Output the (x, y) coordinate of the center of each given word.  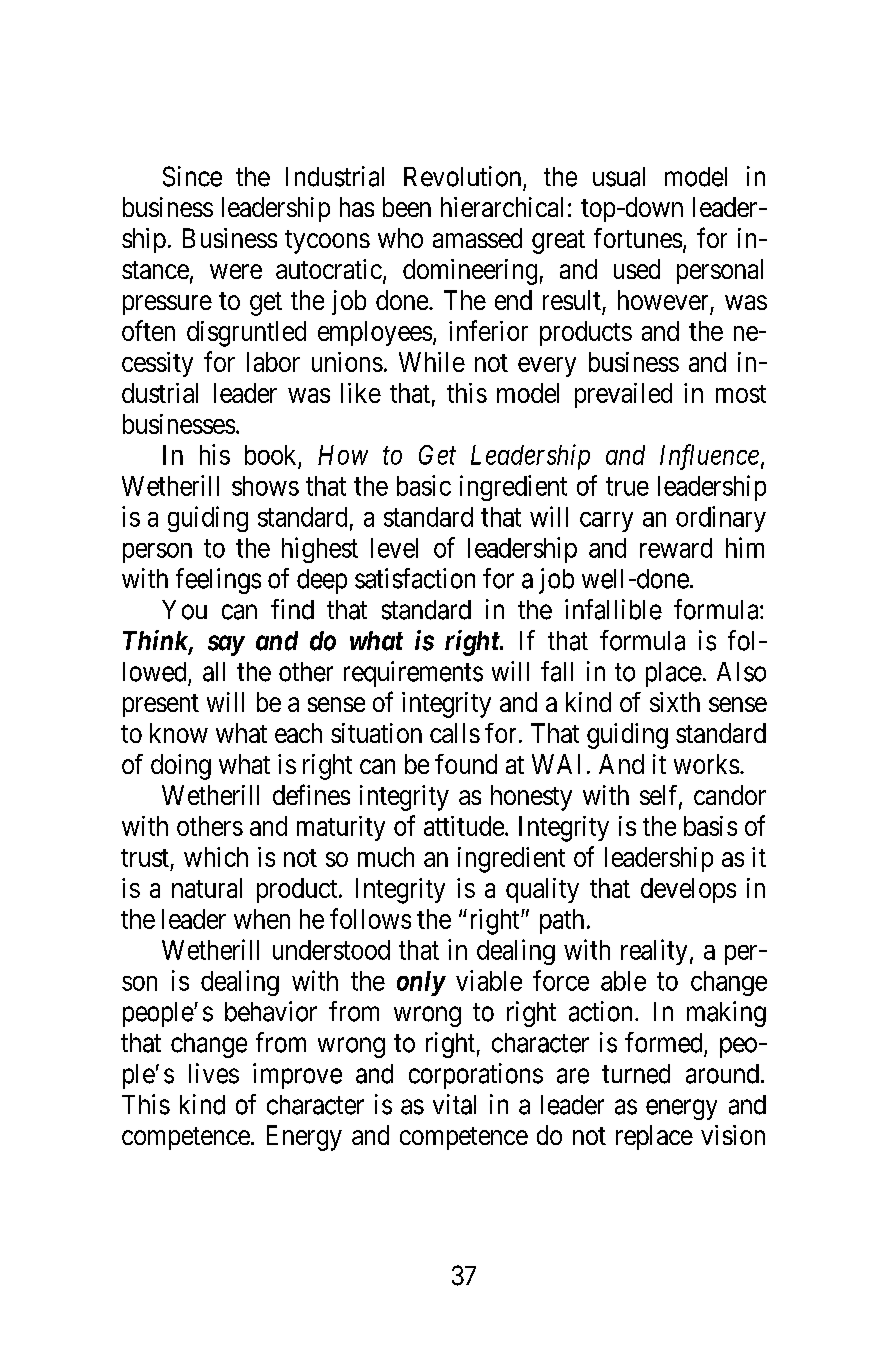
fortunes (638, 238)
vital (454, 1104)
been (407, 207)
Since (192, 176)
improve (297, 1076)
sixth (675, 702)
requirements (413, 674)
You (184, 610)
